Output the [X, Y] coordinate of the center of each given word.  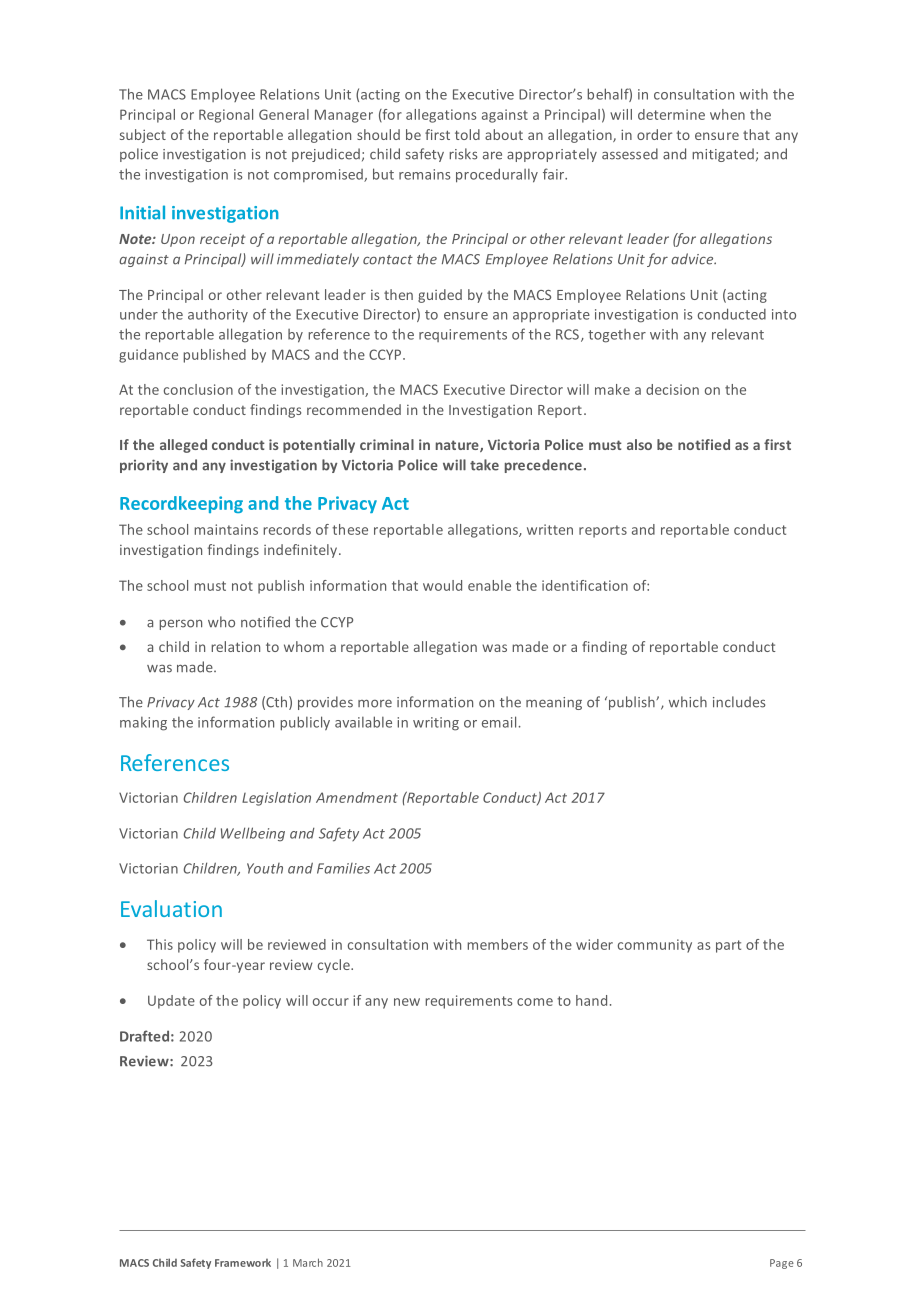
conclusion [198, 389]
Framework [243, 1263]
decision [672, 389]
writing [436, 724]
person [180, 624]
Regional [226, 116]
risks [463, 154]
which [688, 702]
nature [458, 446]
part [728, 946]
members [497, 944]
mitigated [723, 155]
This [160, 944]
